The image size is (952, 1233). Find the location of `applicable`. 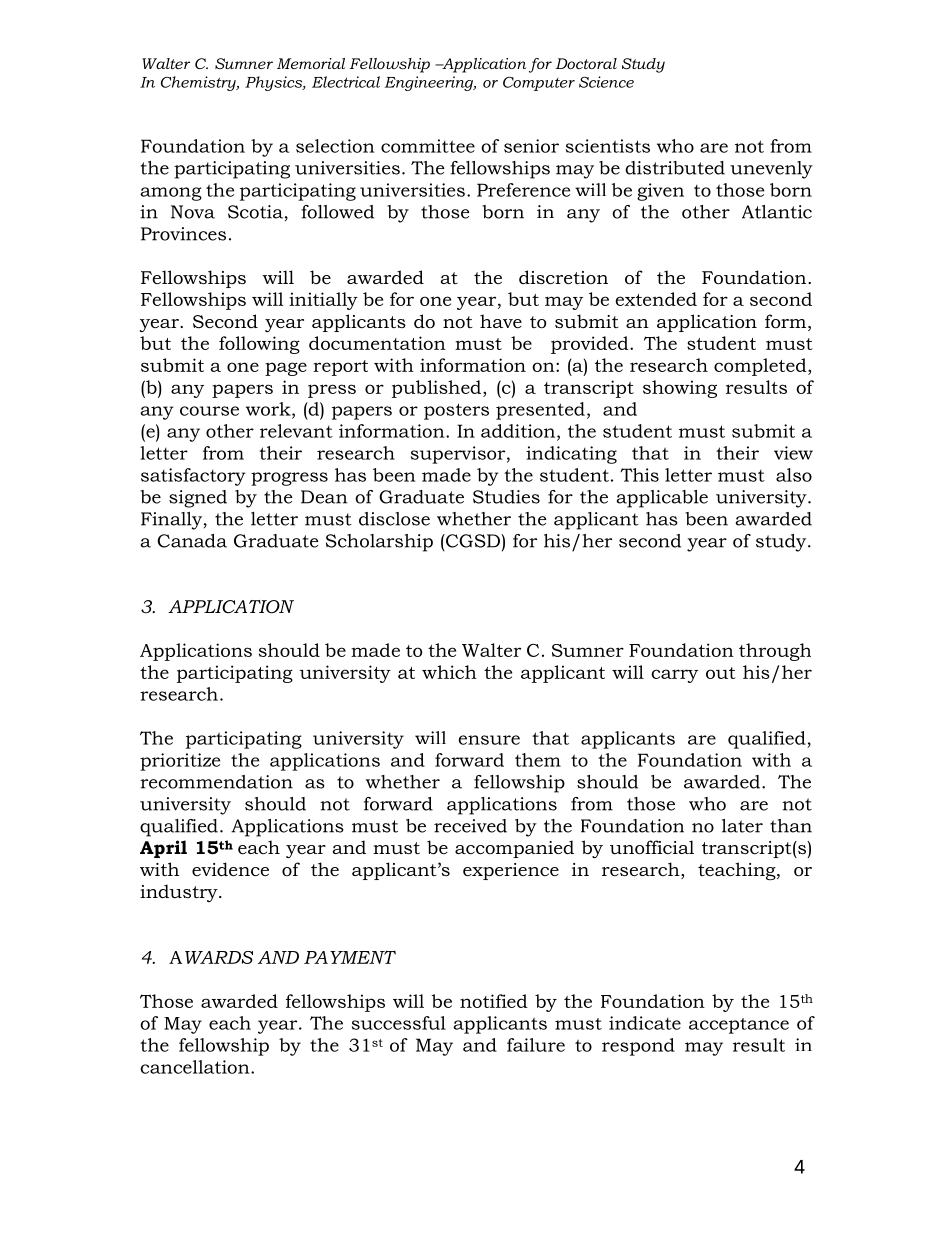

applicable is located at coordinates (662, 499).
